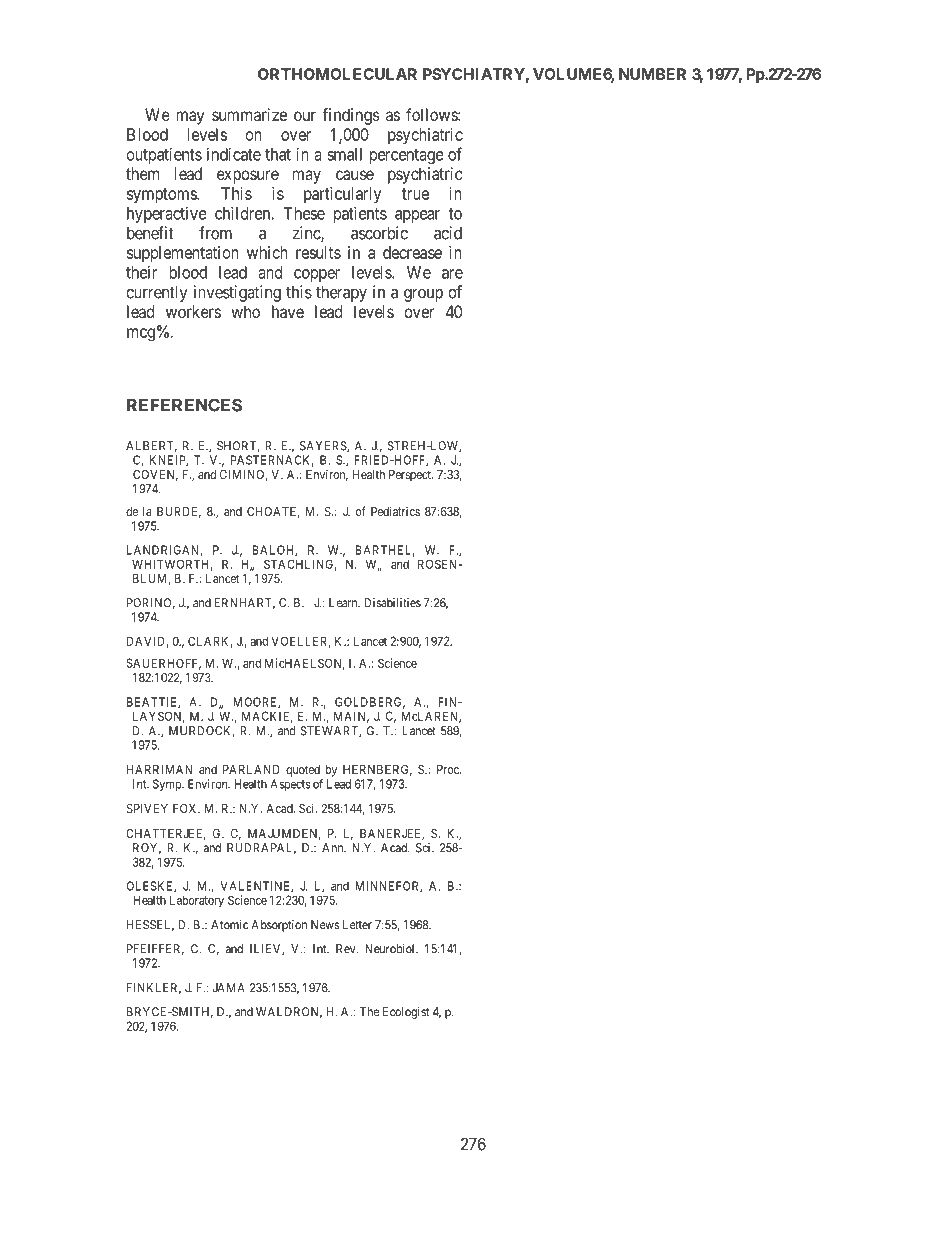 This screenshot has height=1233, width=952. I want to click on Ecologist, so click(406, 1013).
